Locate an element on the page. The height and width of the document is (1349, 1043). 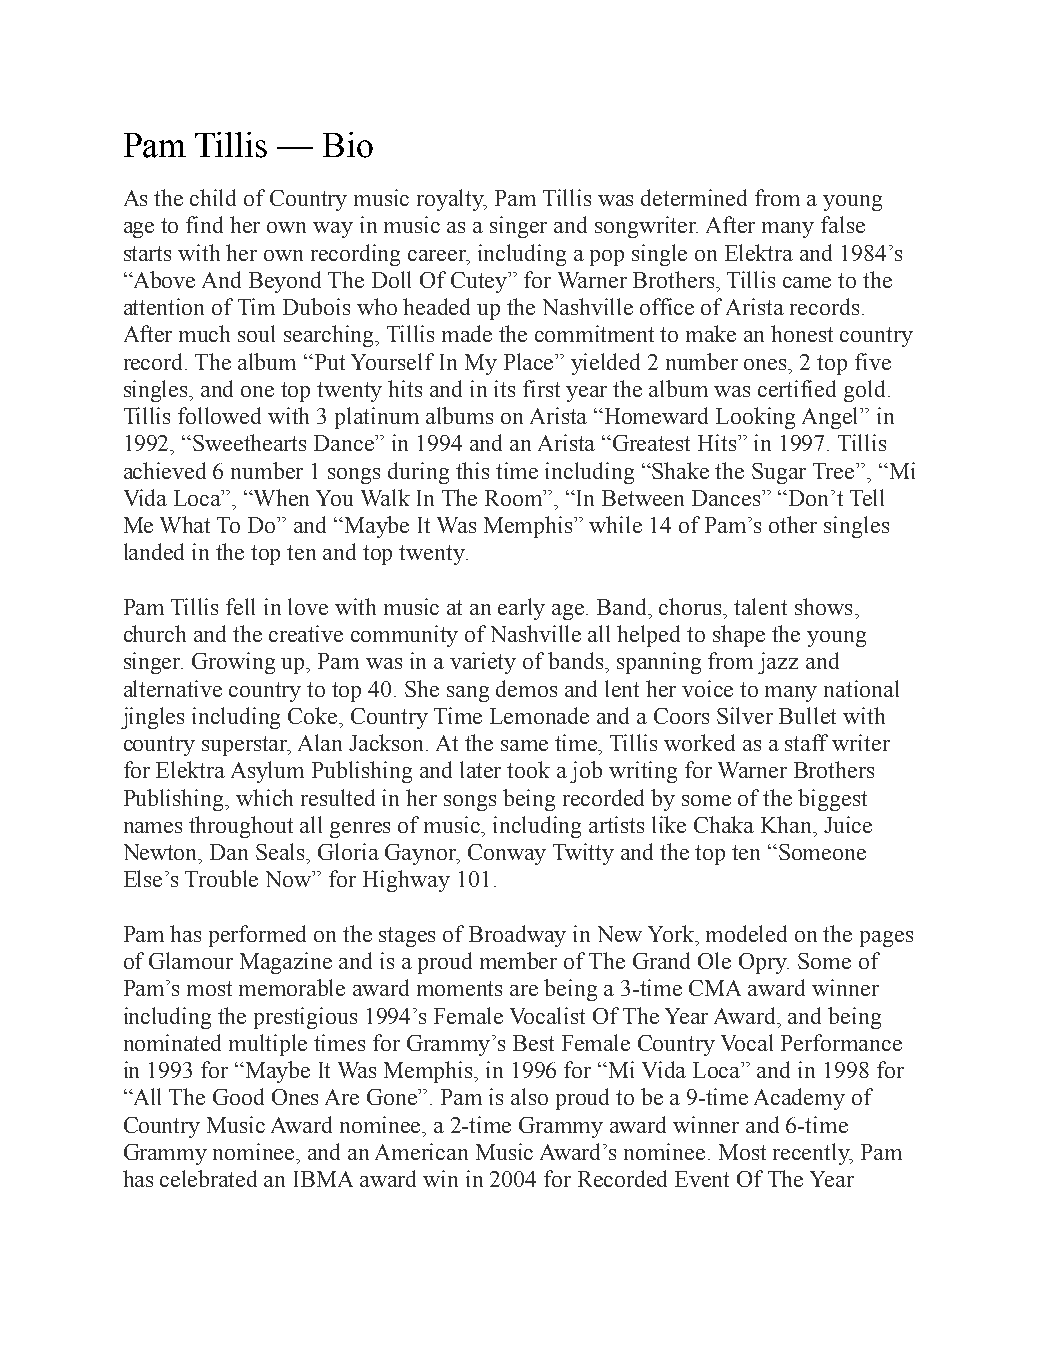
royalty is located at coordinates (452, 200).
